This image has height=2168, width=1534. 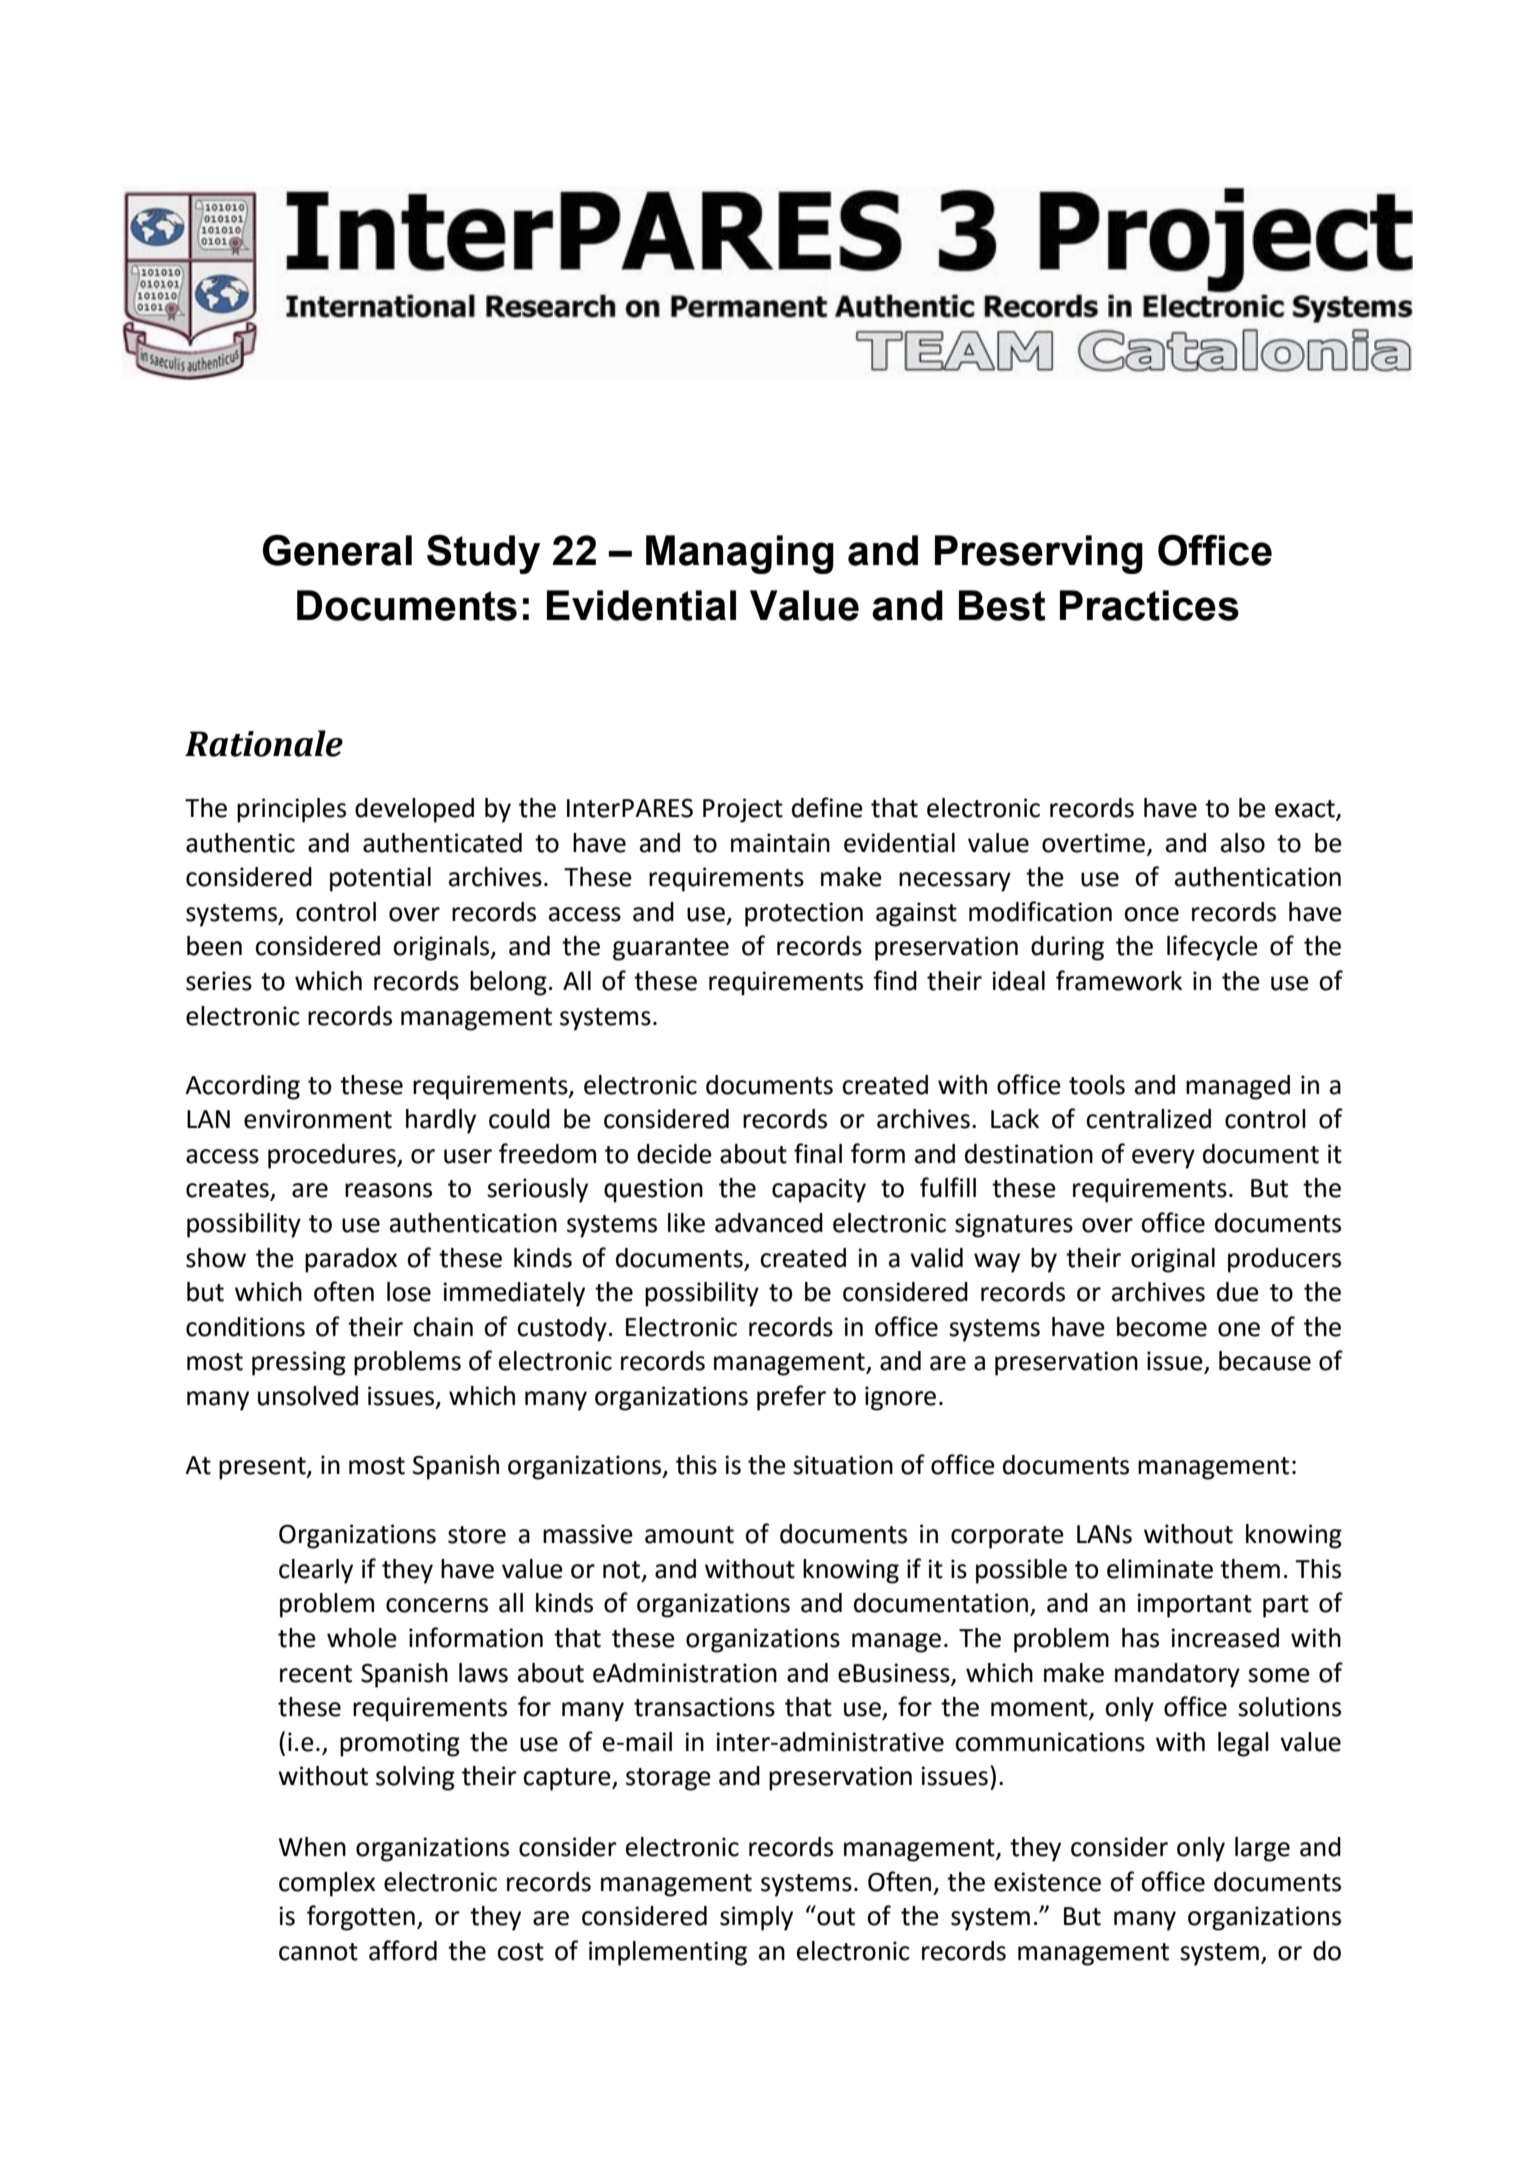 What do you see at coordinates (1119, 980) in the image?
I see `framework` at bounding box center [1119, 980].
